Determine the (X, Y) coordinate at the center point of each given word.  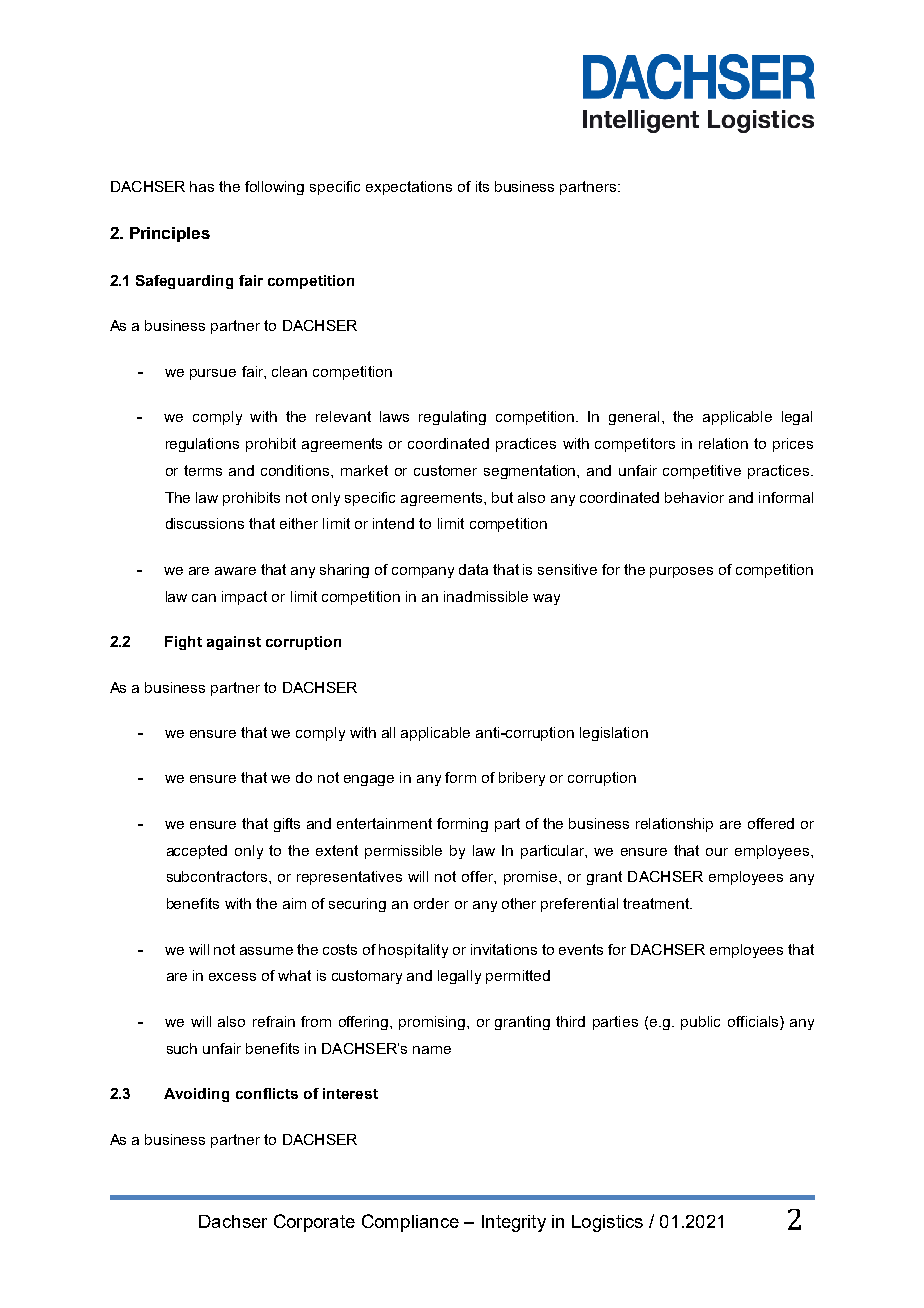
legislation (614, 734)
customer (445, 470)
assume (266, 951)
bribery (522, 779)
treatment (657, 903)
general (634, 418)
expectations (409, 188)
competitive (702, 472)
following (274, 188)
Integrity (514, 1223)
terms (203, 470)
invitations (504, 949)
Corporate (314, 1223)
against (234, 643)
